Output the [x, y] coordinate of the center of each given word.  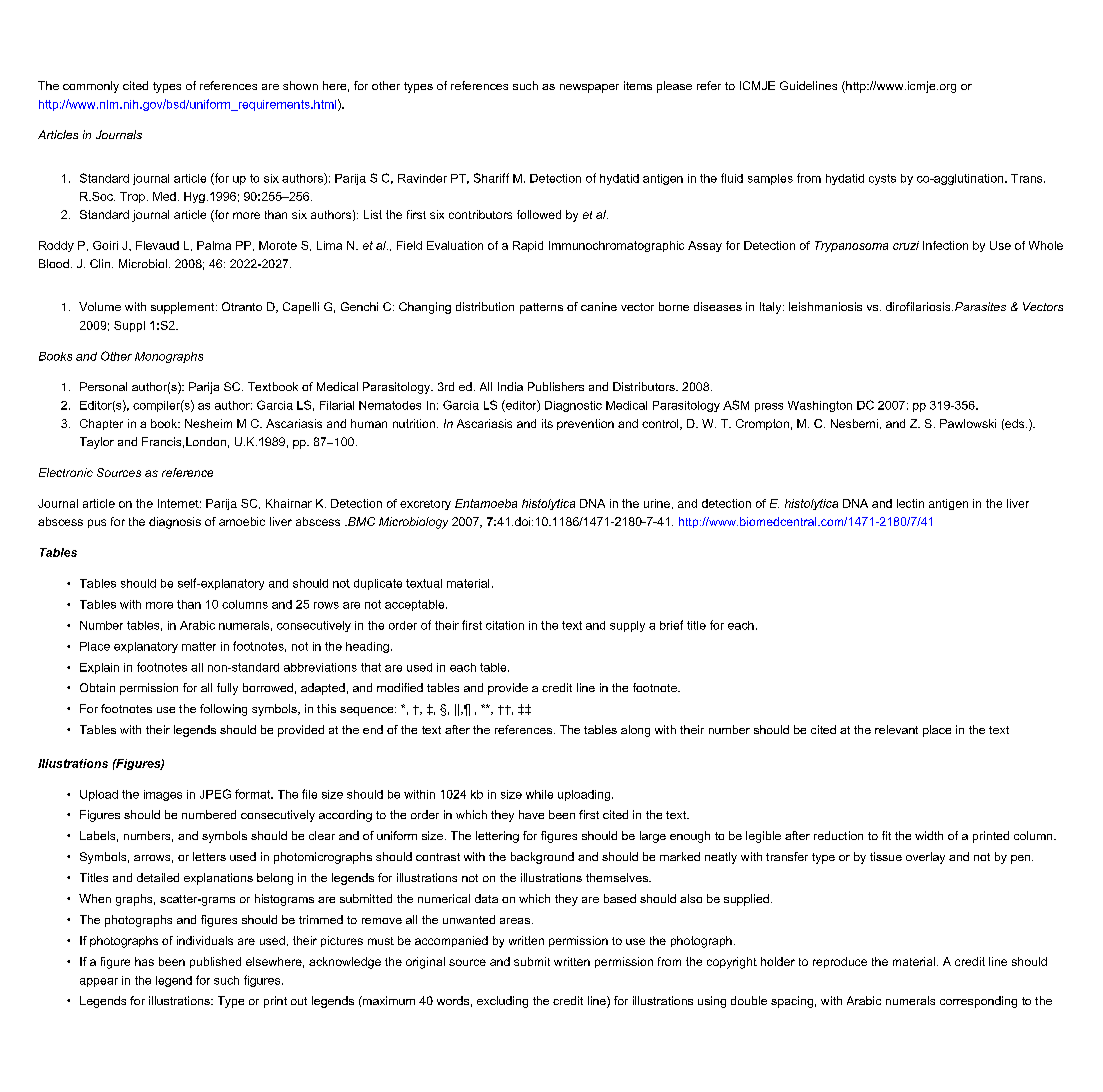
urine [657, 503]
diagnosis [175, 523]
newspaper [589, 88]
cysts [882, 179]
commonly [91, 87]
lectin [910, 503]
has [144, 961]
